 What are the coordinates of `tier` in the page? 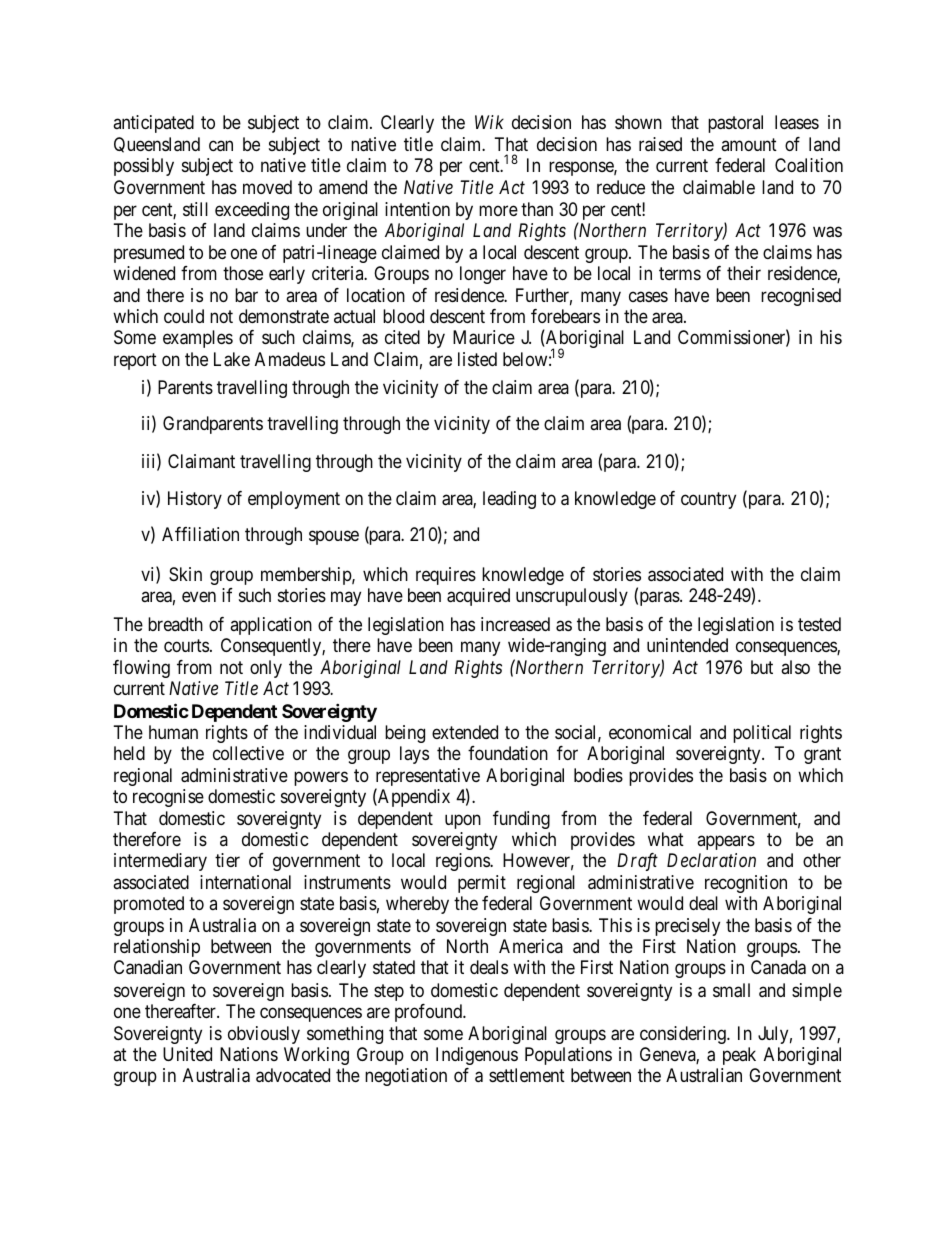 It's located at (227, 860).
